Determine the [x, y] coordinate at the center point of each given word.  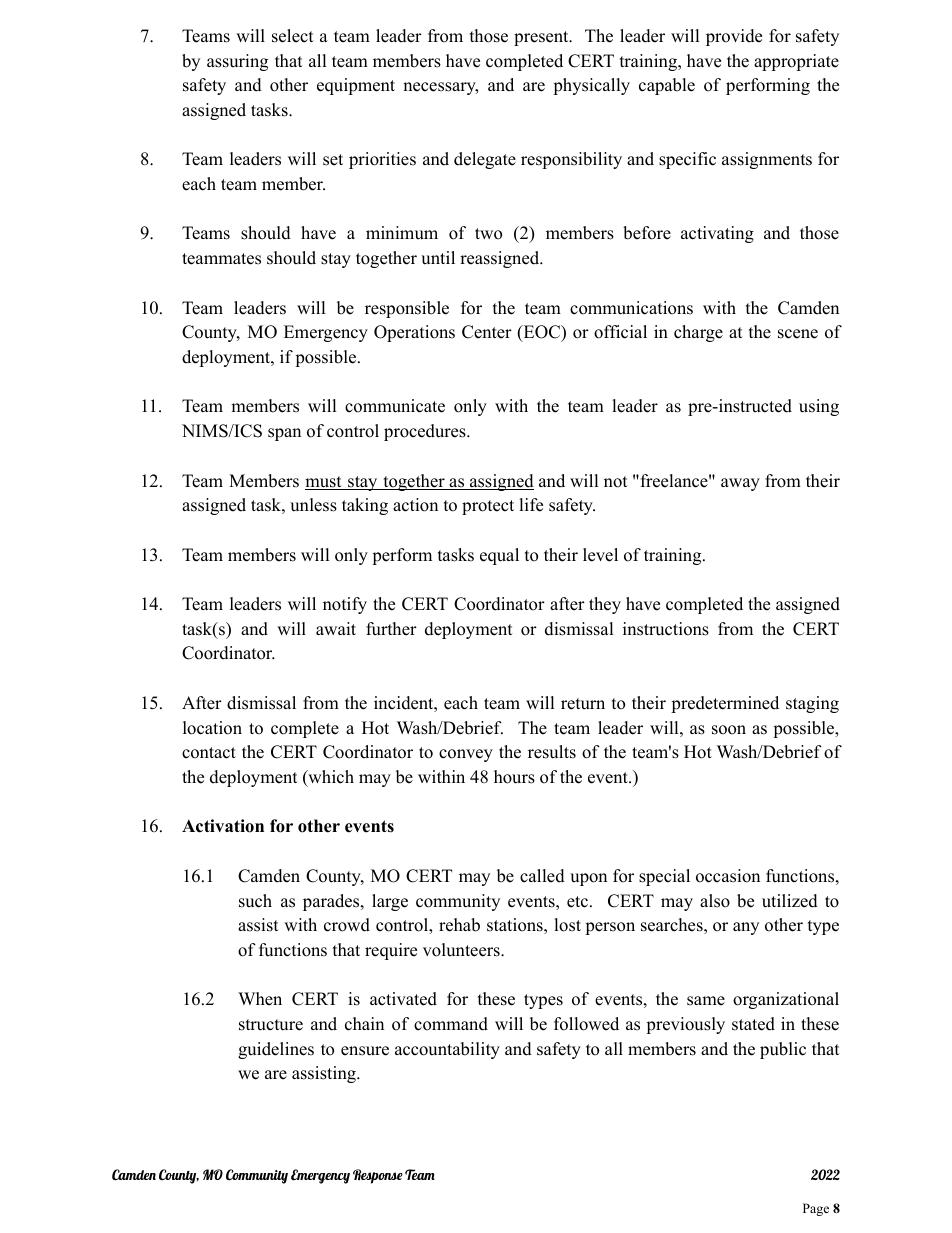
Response [378, 1176]
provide [734, 37]
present [542, 38]
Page [816, 1209]
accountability [447, 1050]
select [293, 36]
